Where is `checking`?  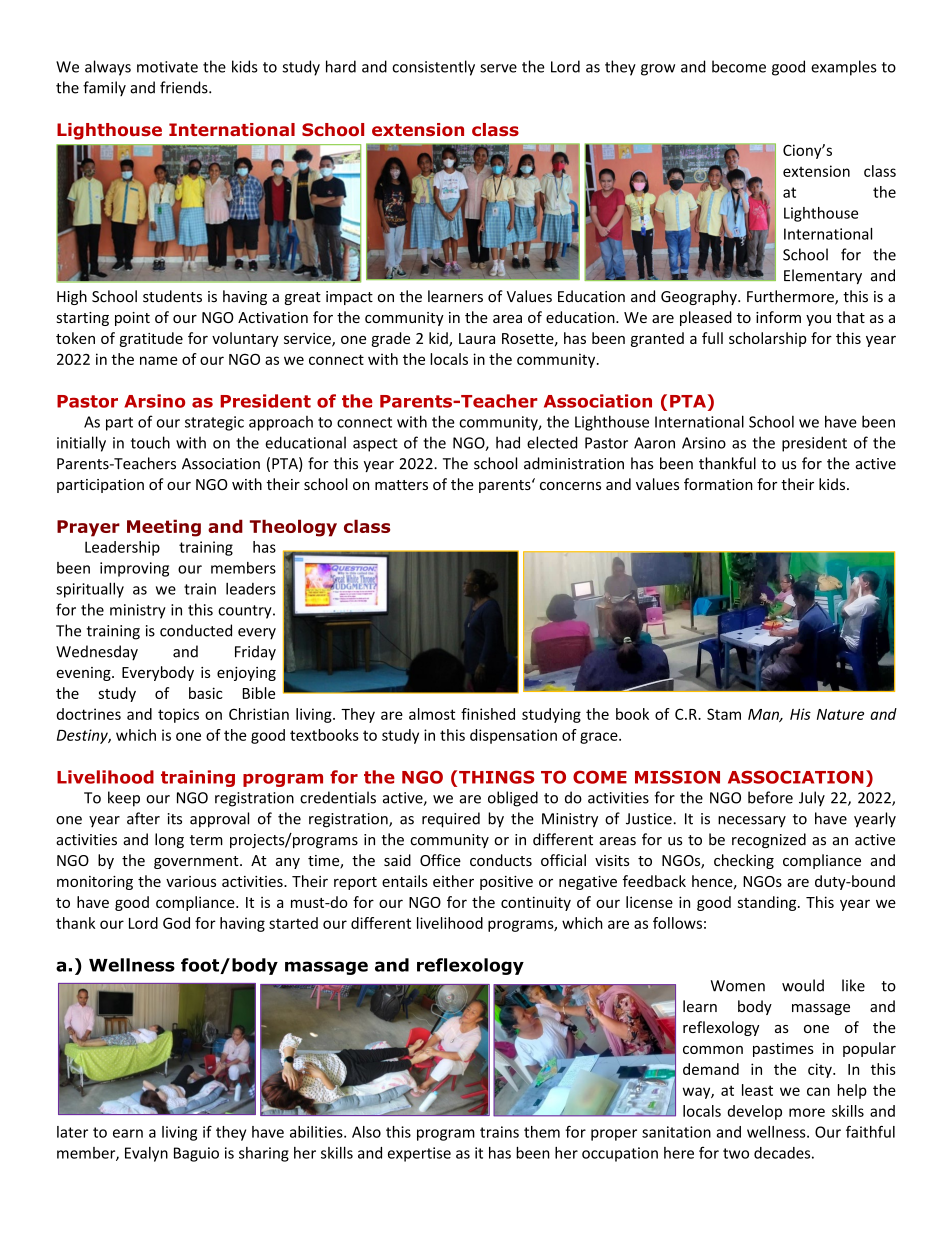
checking is located at coordinates (744, 861).
